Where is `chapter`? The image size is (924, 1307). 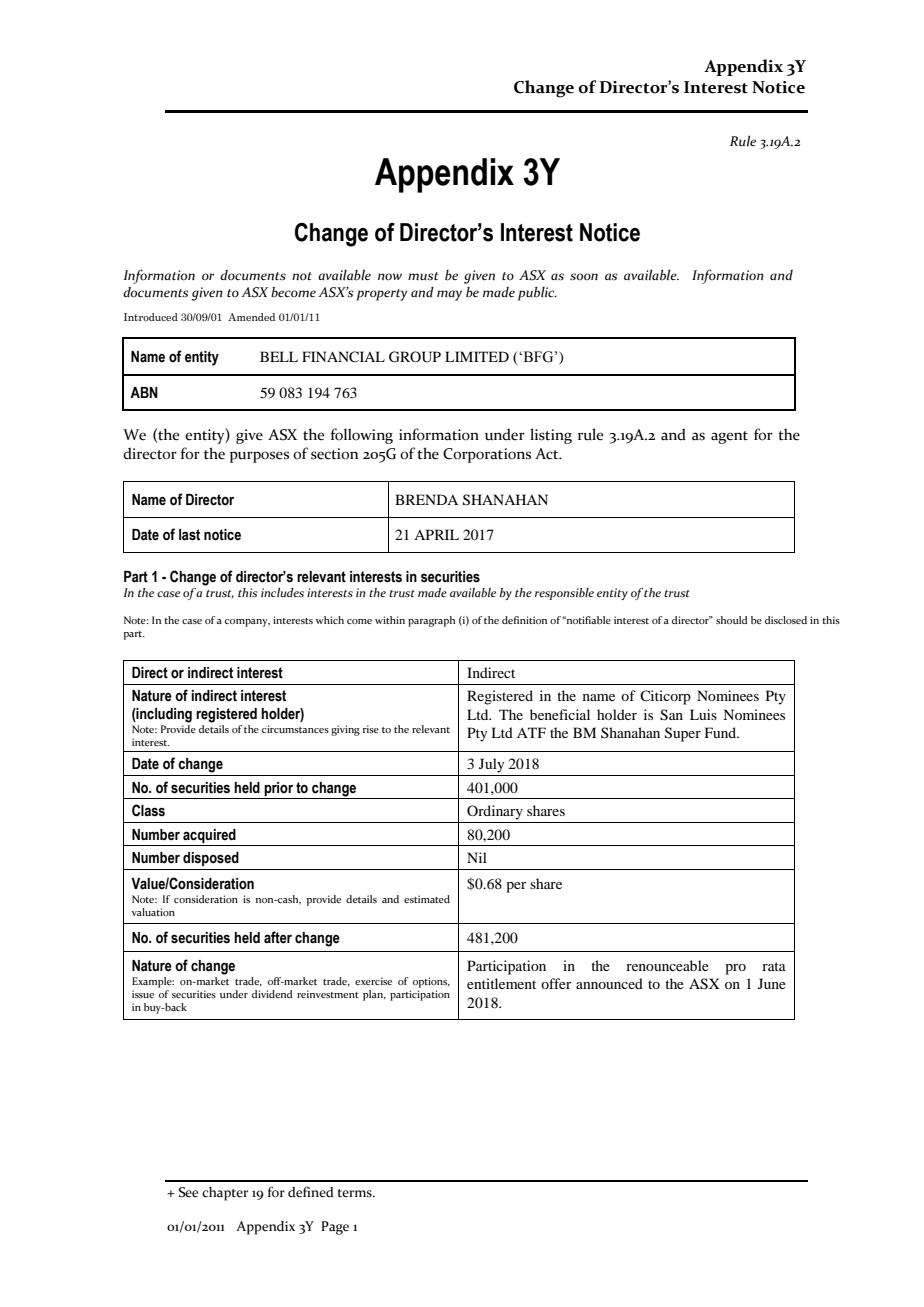 chapter is located at coordinates (225, 1194).
